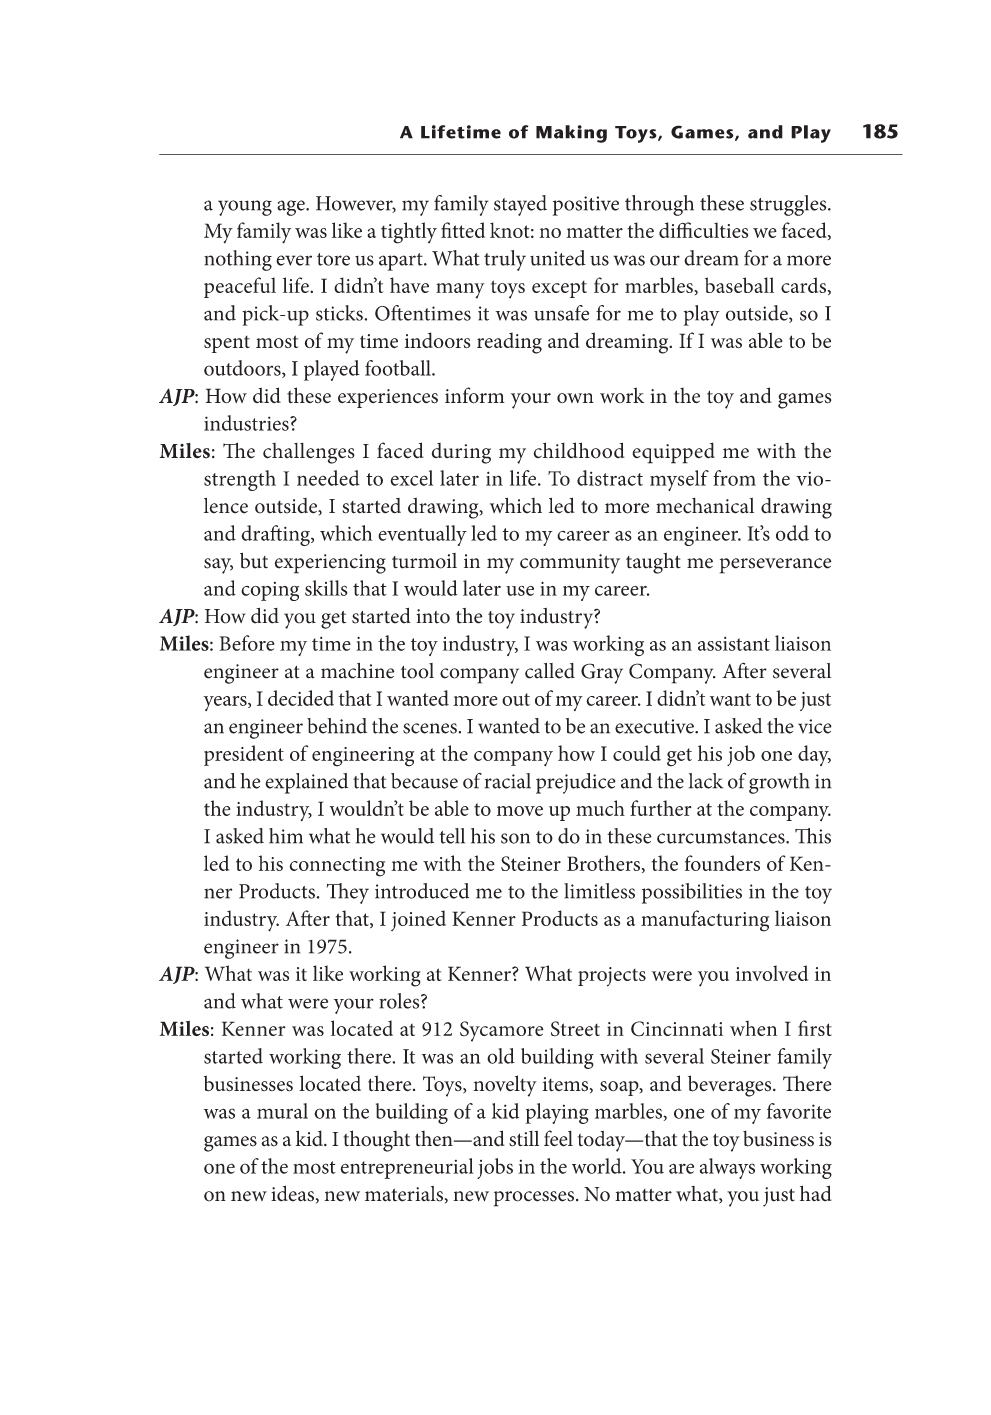 This screenshot has width=991, height=1415. What do you see at coordinates (495, 1168) in the screenshot?
I see `jobs` at bounding box center [495, 1168].
